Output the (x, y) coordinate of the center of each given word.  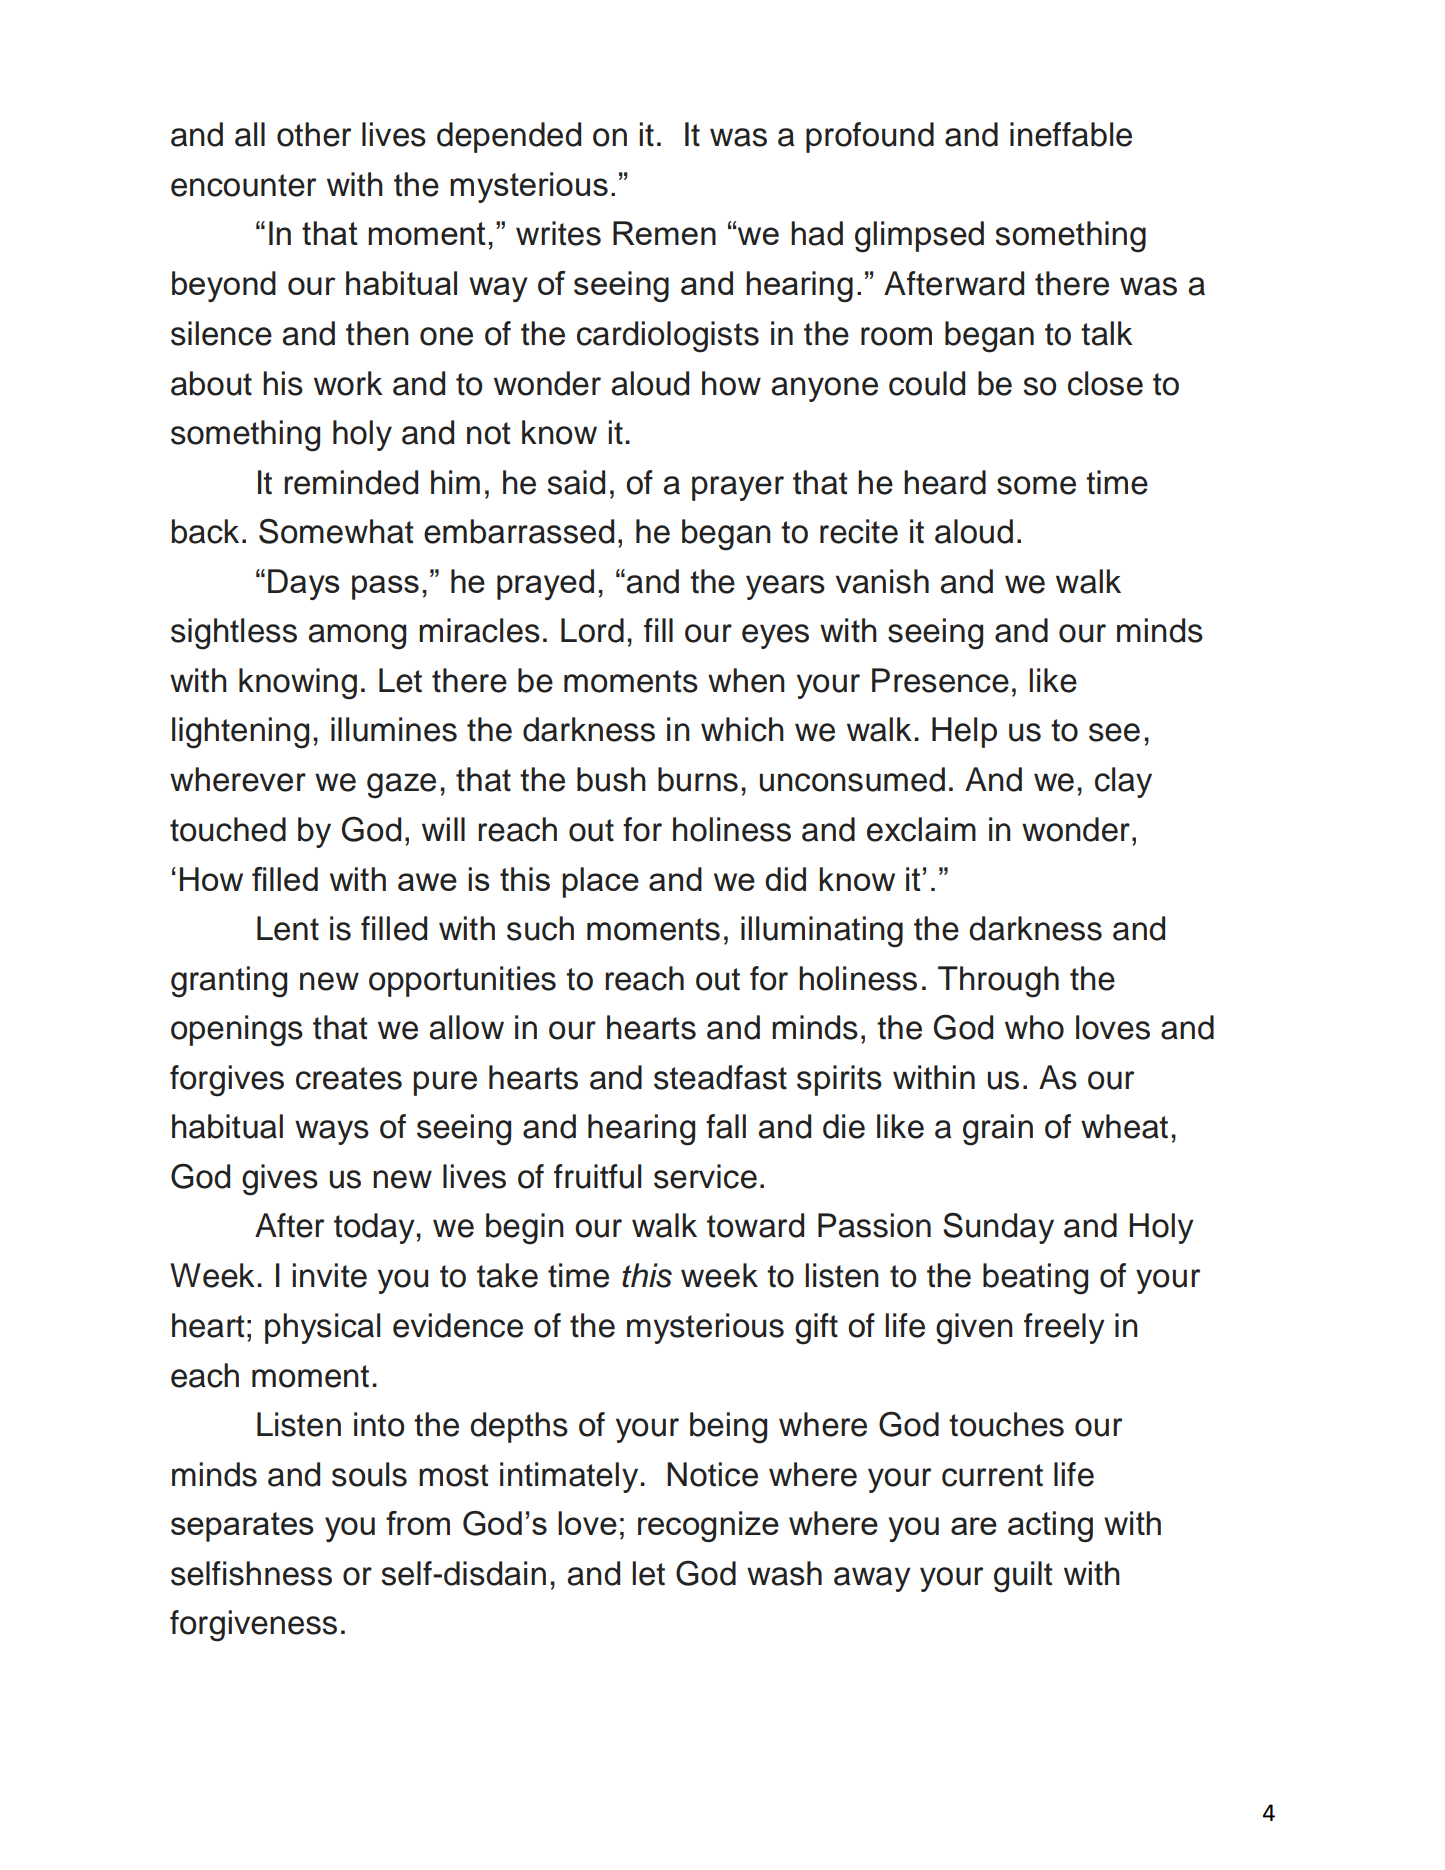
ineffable (1071, 134)
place (600, 882)
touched (228, 829)
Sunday (998, 1228)
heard (945, 482)
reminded (351, 482)
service (705, 1176)
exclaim (921, 829)
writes (558, 233)
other (314, 134)
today (374, 1228)
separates (242, 1527)
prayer (738, 488)
